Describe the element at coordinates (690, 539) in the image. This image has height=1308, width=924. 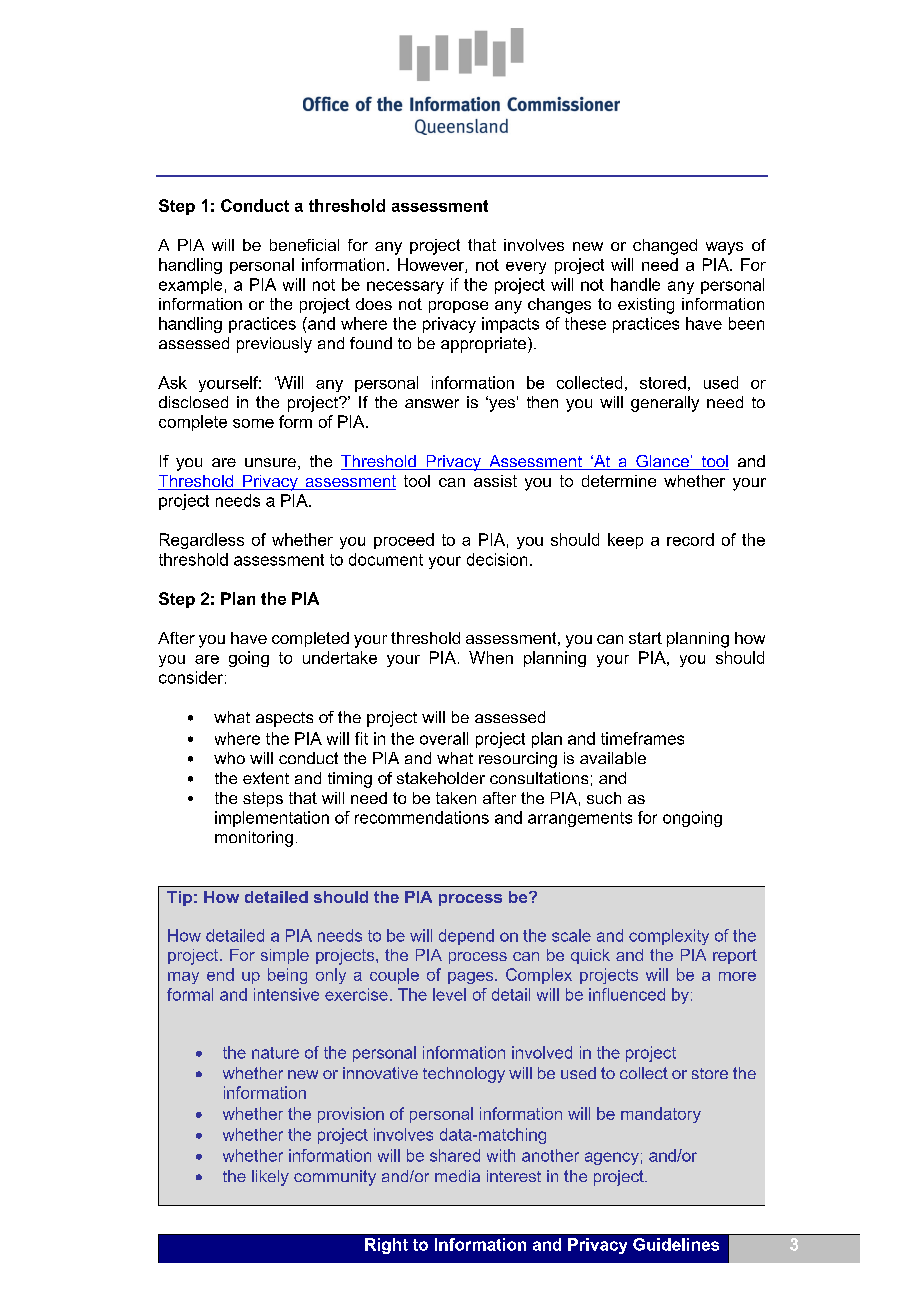
I see `record` at that location.
